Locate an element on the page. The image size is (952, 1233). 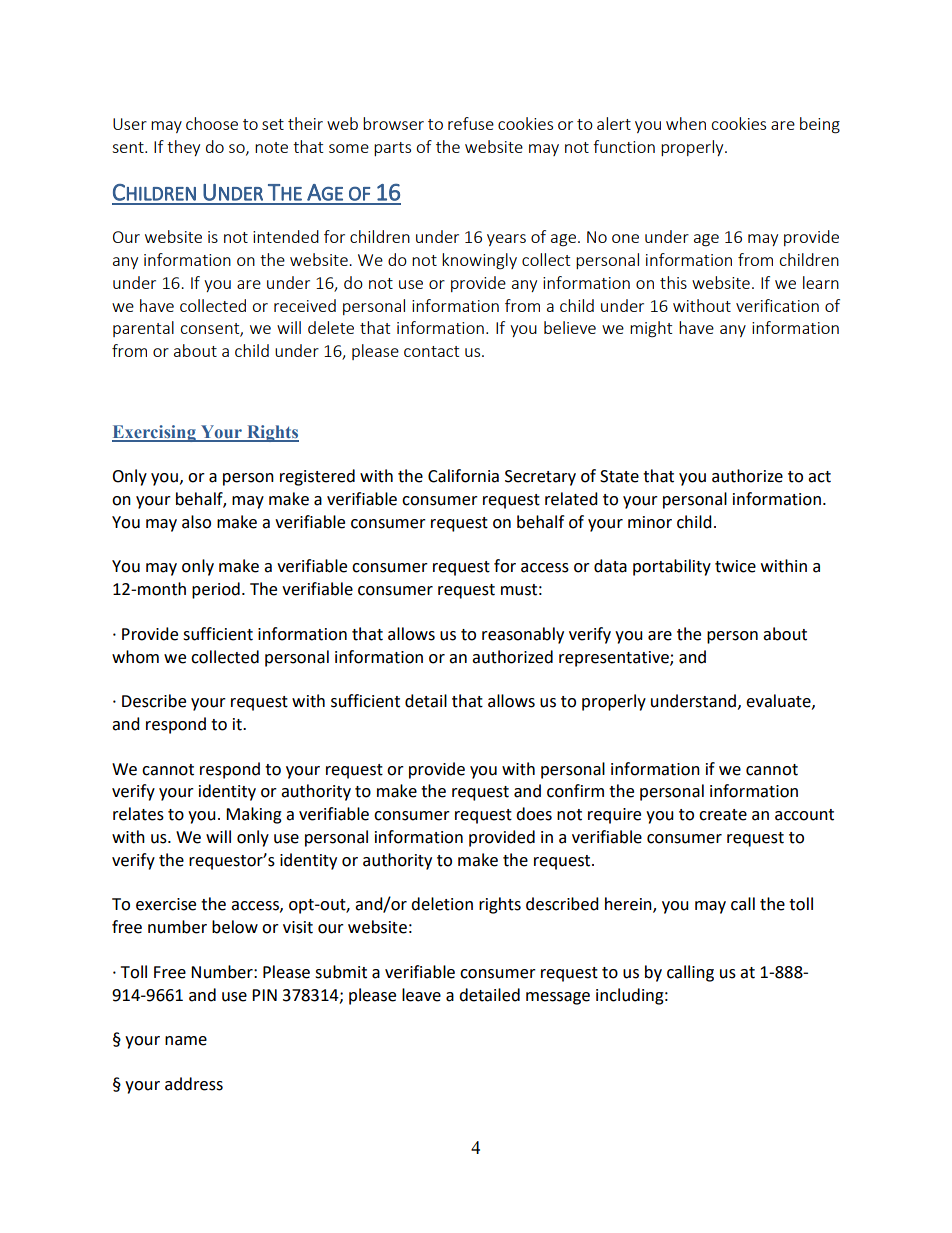
refuse is located at coordinates (471, 123).
